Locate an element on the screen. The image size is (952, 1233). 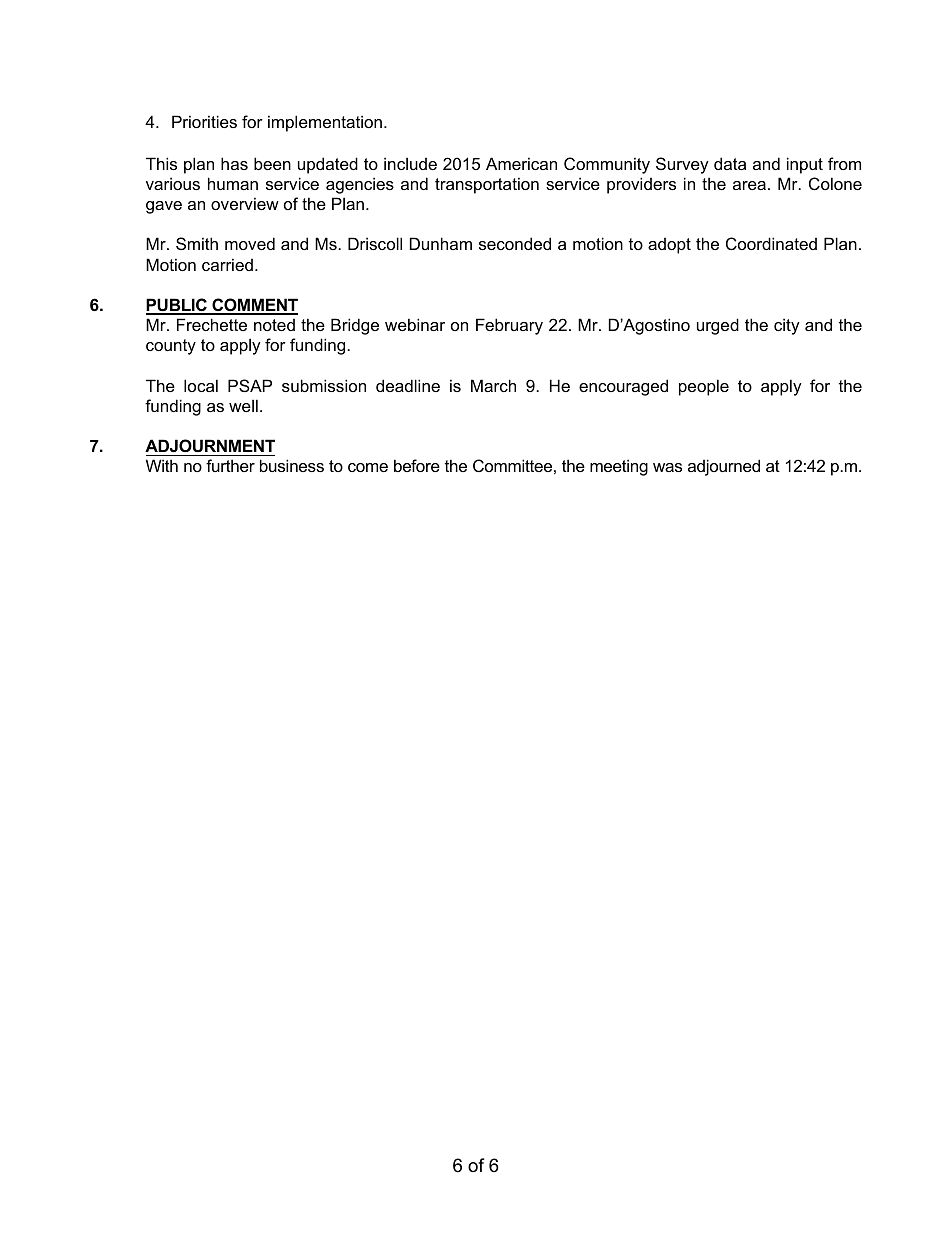
city is located at coordinates (787, 326).
